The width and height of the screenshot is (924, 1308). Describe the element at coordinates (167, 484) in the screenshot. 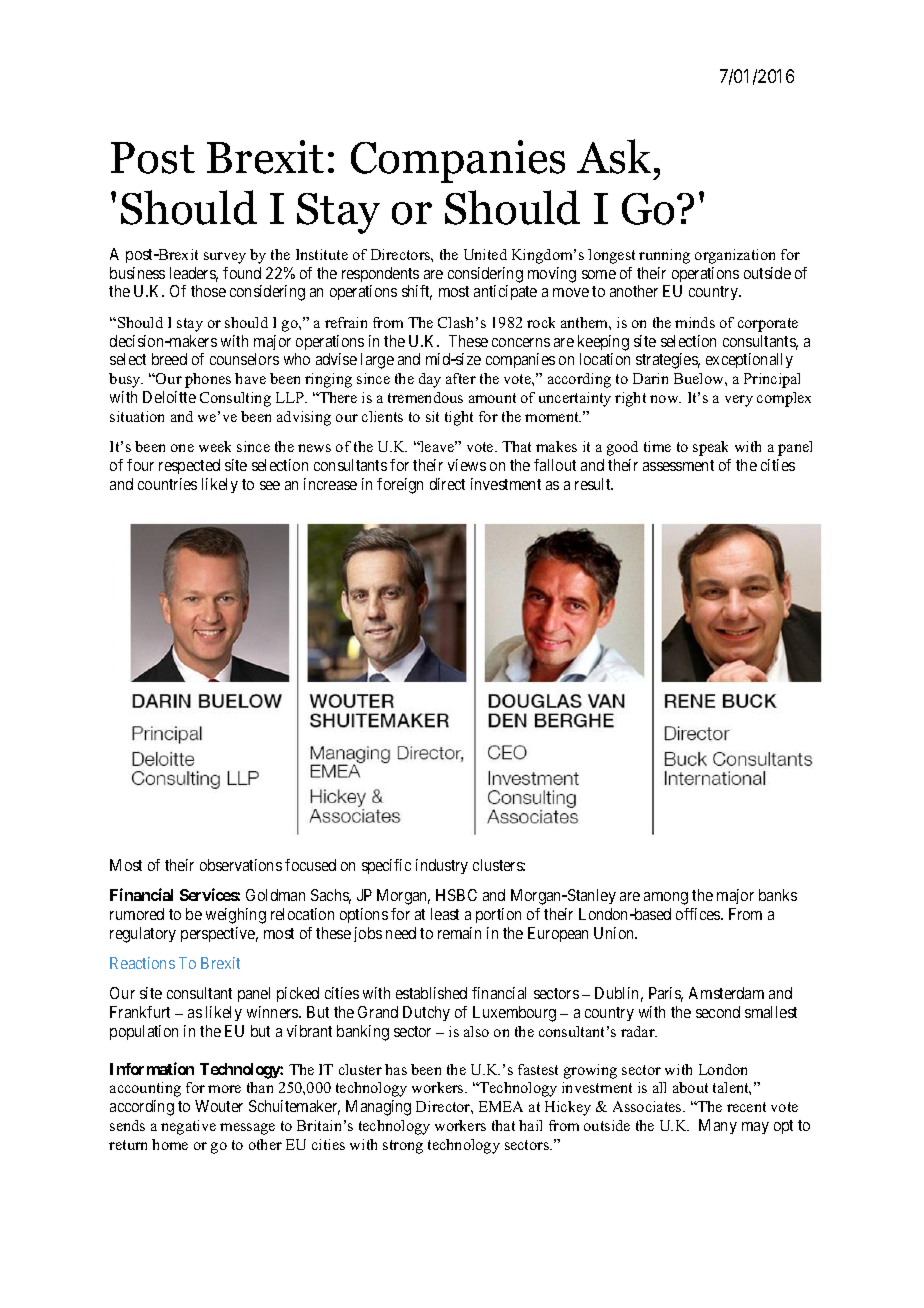

I see `countries` at that location.
